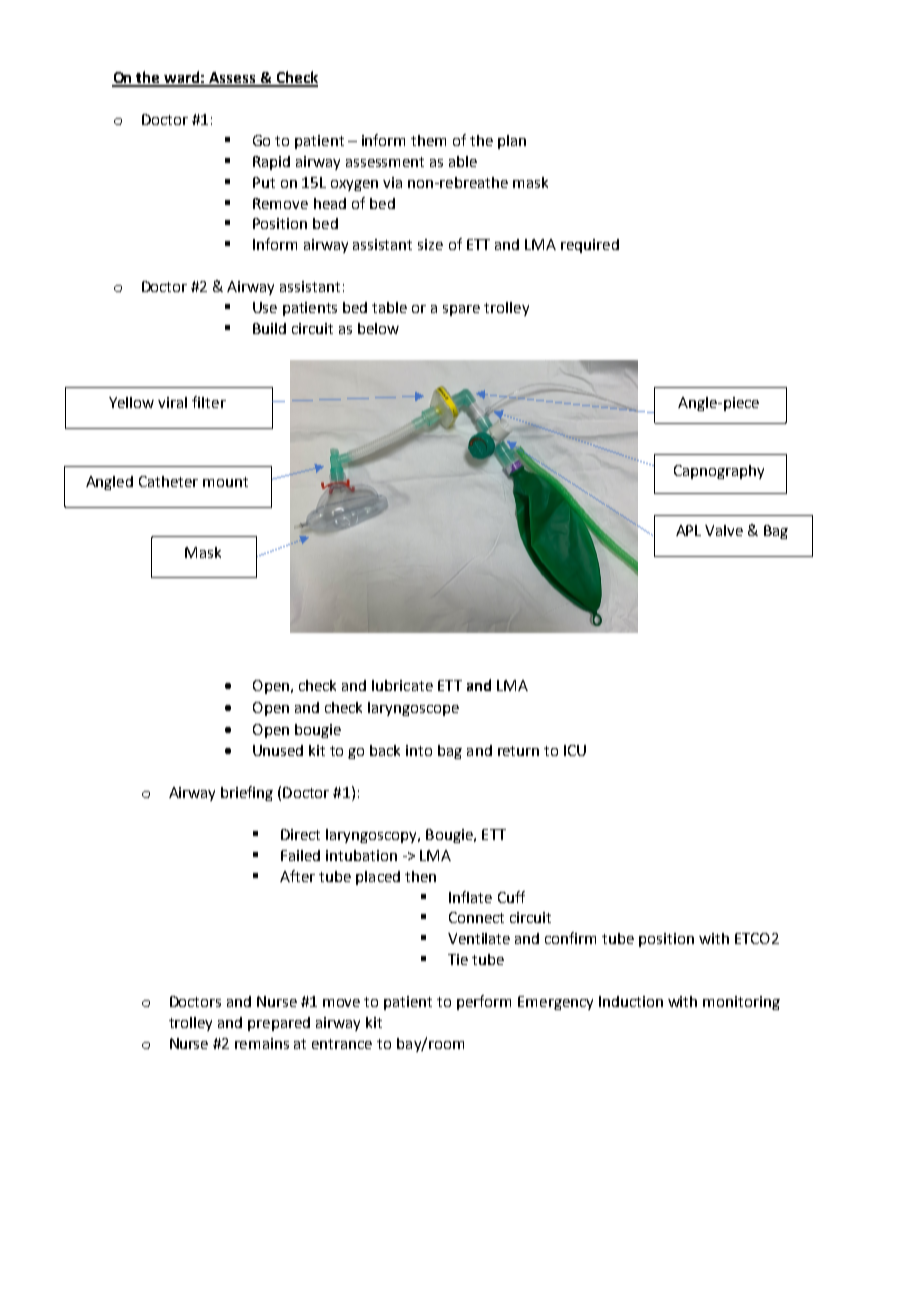 The height and width of the page is (1308, 924). Describe the element at coordinates (278, 750) in the page. I see `Unused` at that location.
